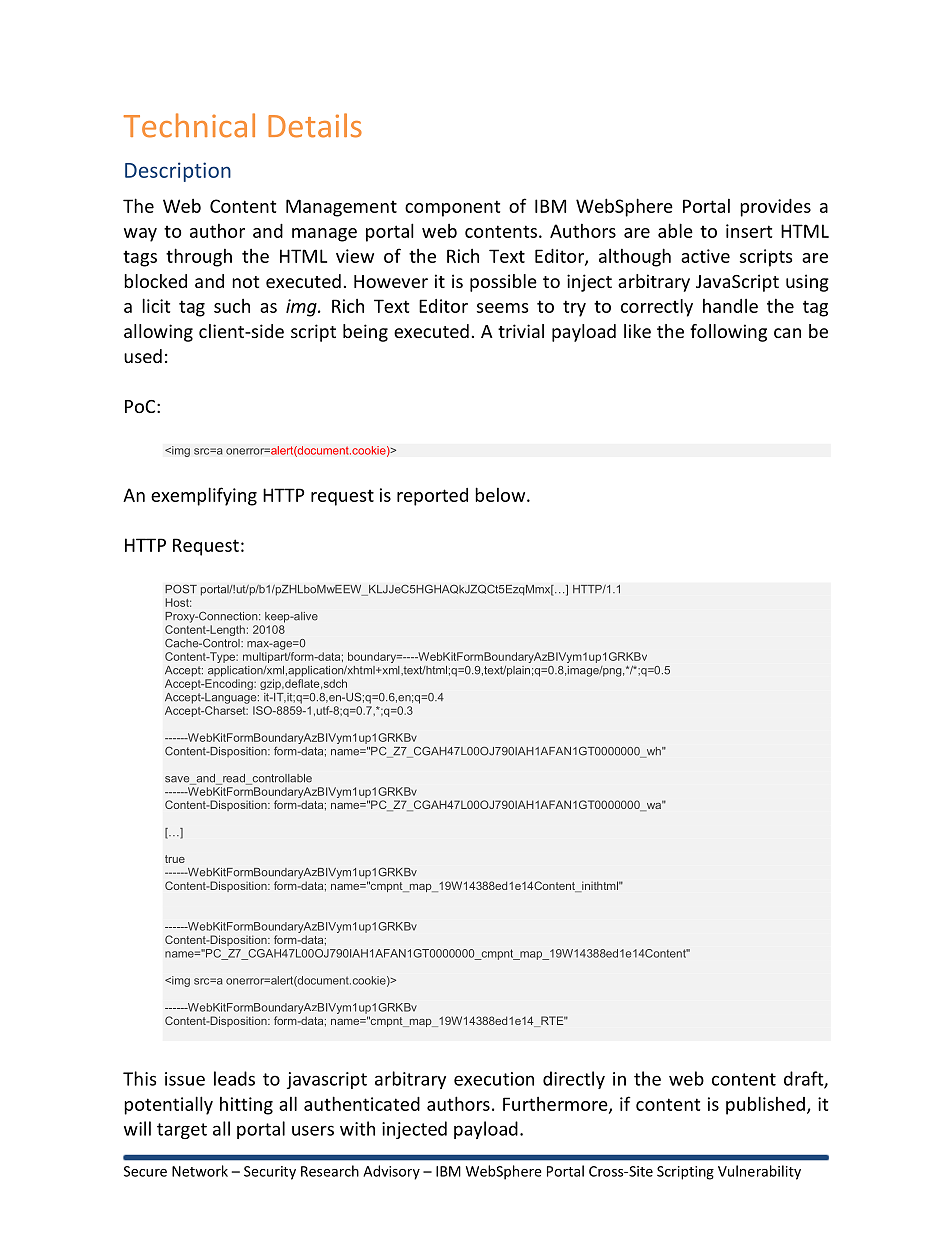  I want to click on reported, so click(432, 497).
